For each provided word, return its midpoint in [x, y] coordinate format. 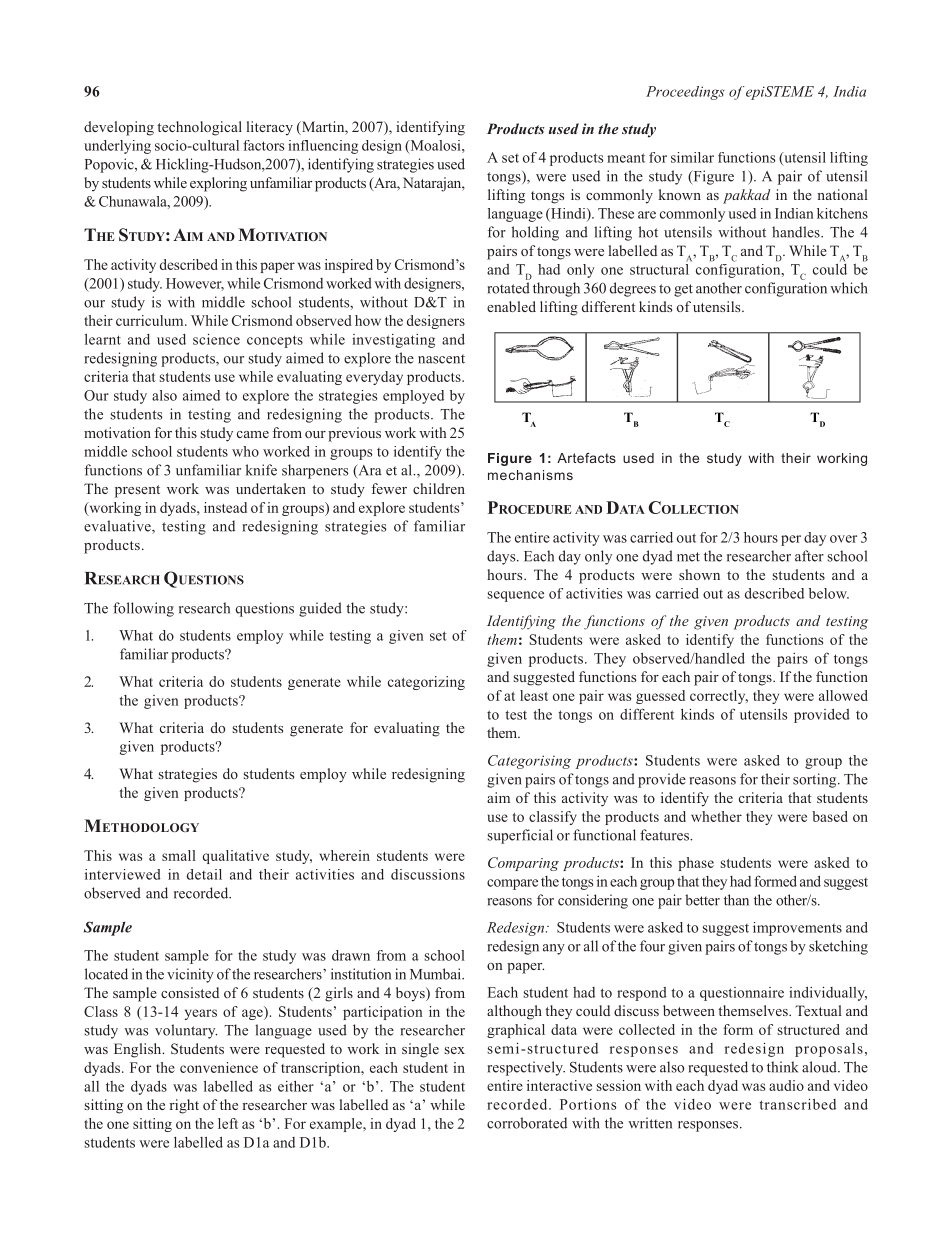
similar [692, 157]
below [829, 593]
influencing [323, 147]
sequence [516, 596]
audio [786, 1085]
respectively [526, 1068]
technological [199, 128]
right [184, 1106]
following [143, 609]
